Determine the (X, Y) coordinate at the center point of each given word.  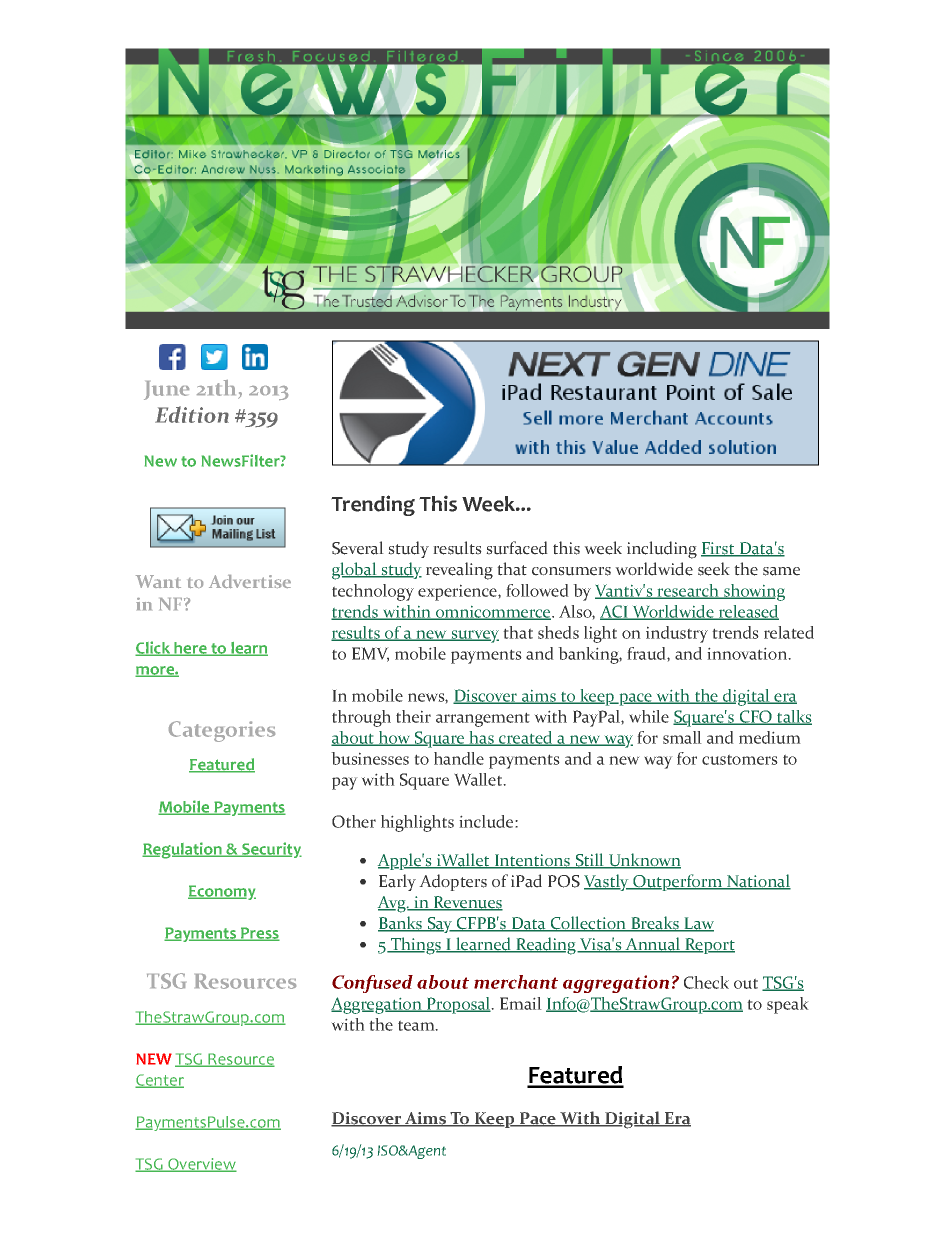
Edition (192, 414)
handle (459, 758)
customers (740, 759)
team (417, 1025)
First (719, 549)
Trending (373, 505)
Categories (222, 731)
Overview (201, 1165)
